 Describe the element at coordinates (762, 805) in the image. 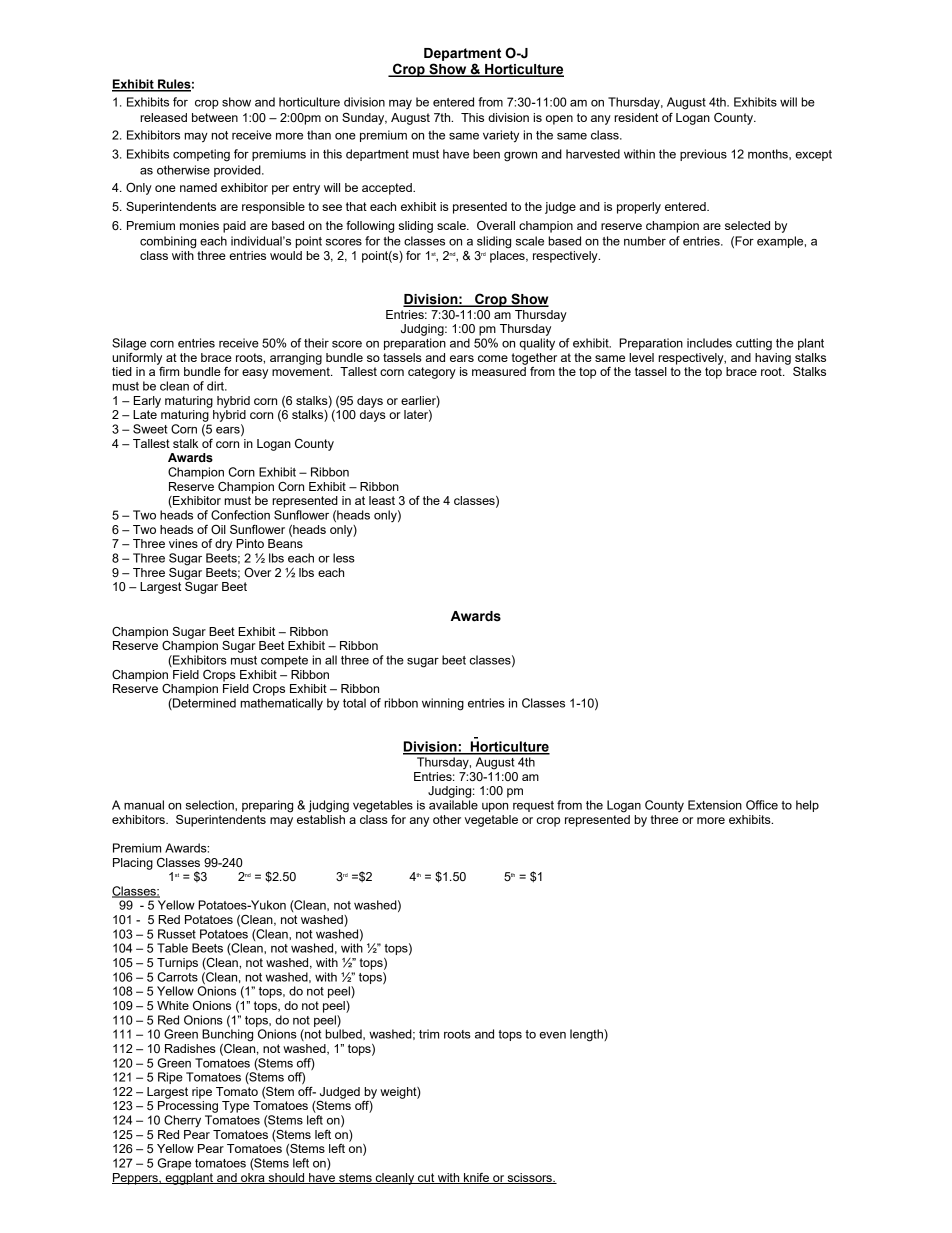

I see `Office` at that location.
